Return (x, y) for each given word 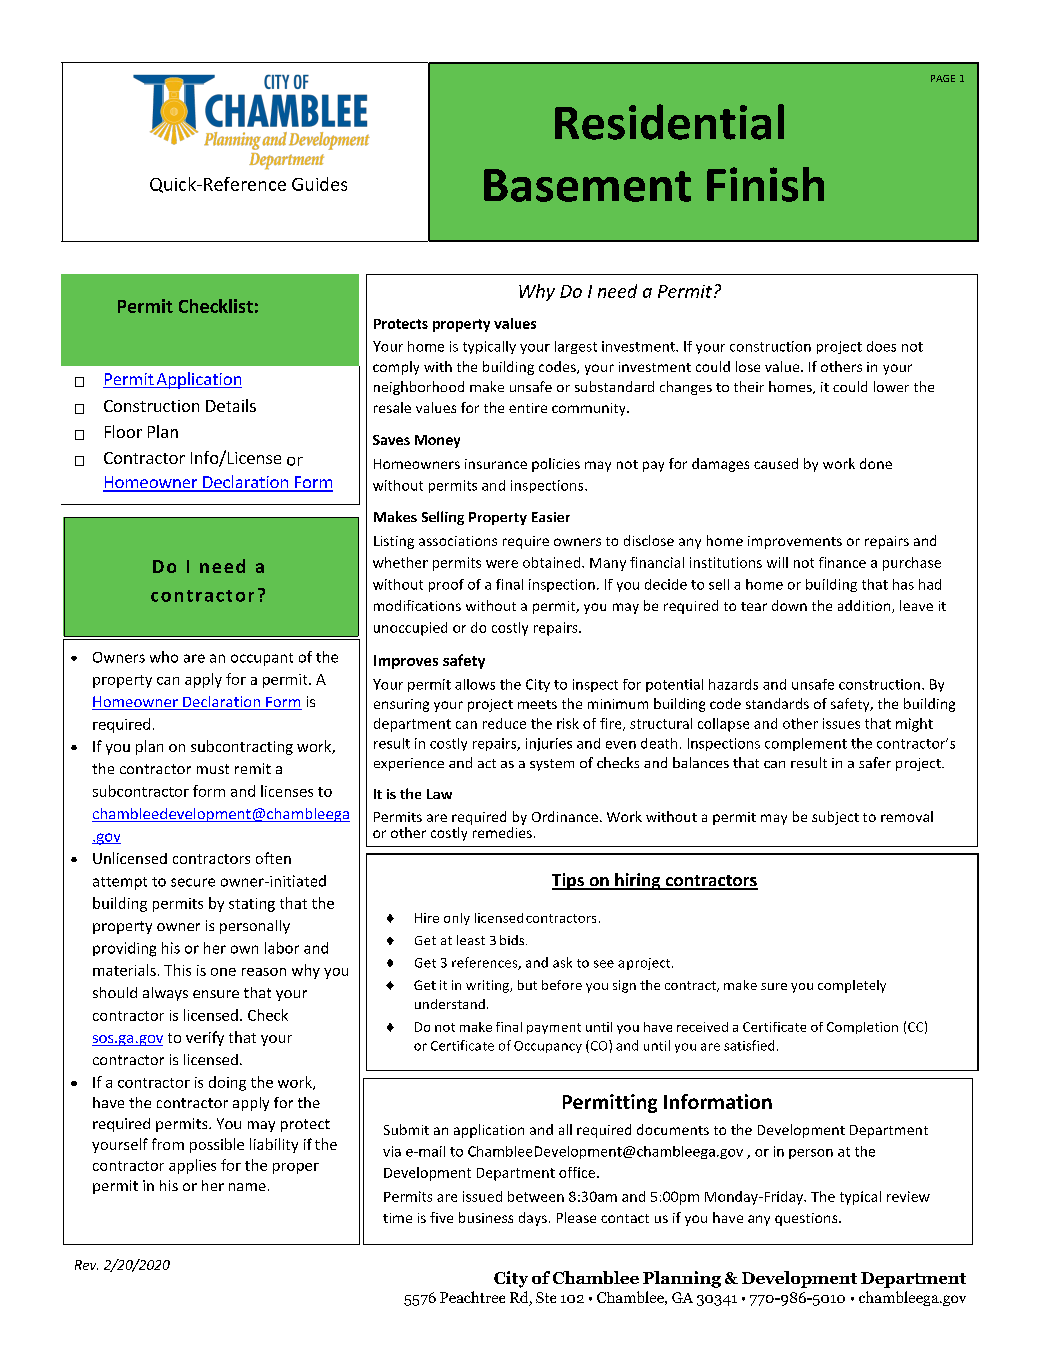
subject (835, 818)
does (881, 346)
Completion (862, 1028)
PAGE (943, 78)
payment (554, 1028)
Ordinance (565, 816)
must (213, 769)
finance (842, 562)
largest (576, 347)
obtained (553, 562)
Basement (587, 185)
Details (231, 405)
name (247, 1187)
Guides (319, 184)
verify (205, 1038)
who (164, 657)
